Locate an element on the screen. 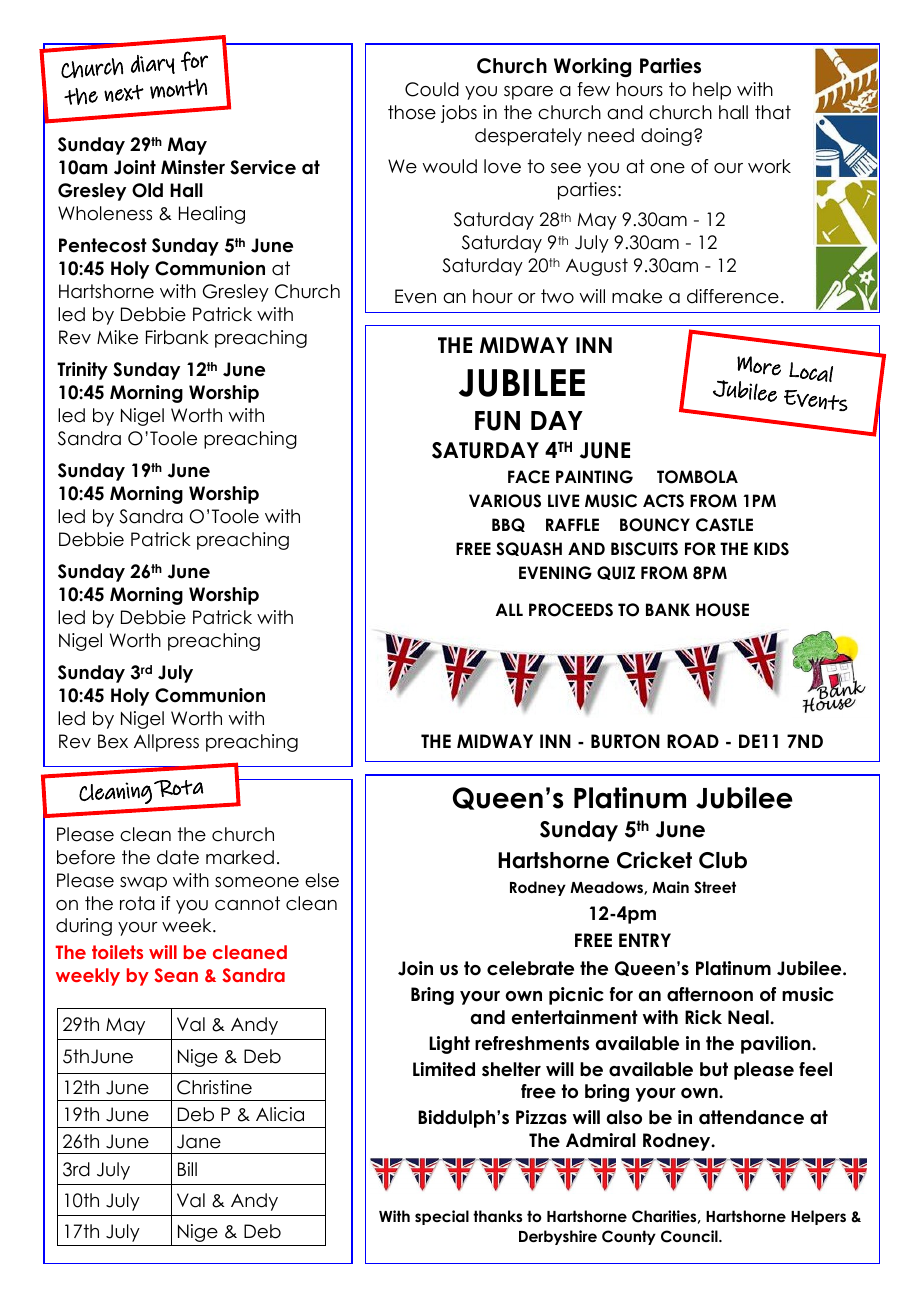 The width and height of the screenshot is (924, 1308). that is located at coordinates (773, 112).
